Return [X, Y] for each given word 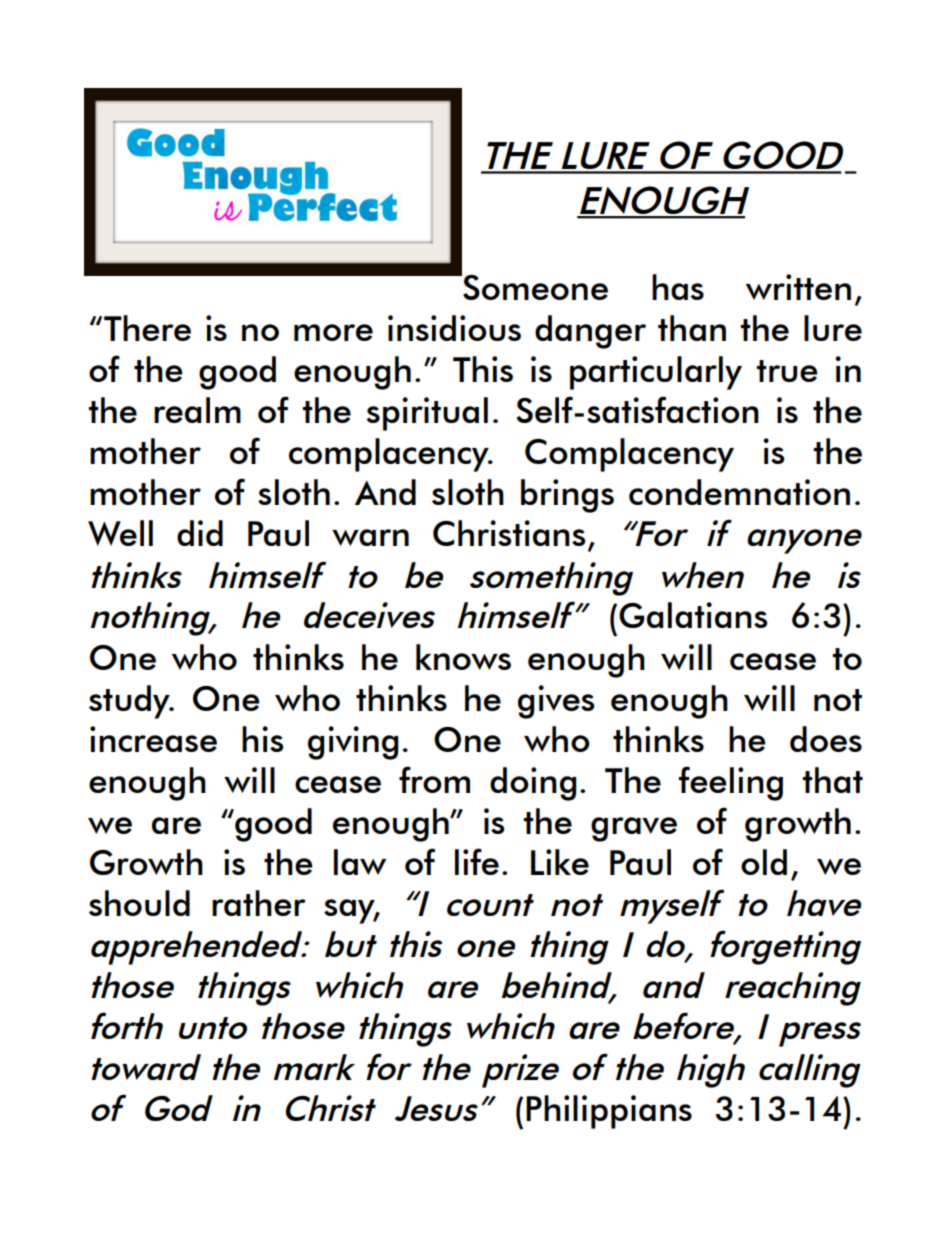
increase [153, 739]
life [477, 861]
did [200, 533]
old [764, 862]
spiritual [427, 414]
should [139, 903]
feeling [730, 783]
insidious [454, 328]
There [147, 328]
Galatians [693, 615]
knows [463, 657]
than [692, 328]
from [434, 779]
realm [197, 410]
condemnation [739, 492]
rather [259, 903]
